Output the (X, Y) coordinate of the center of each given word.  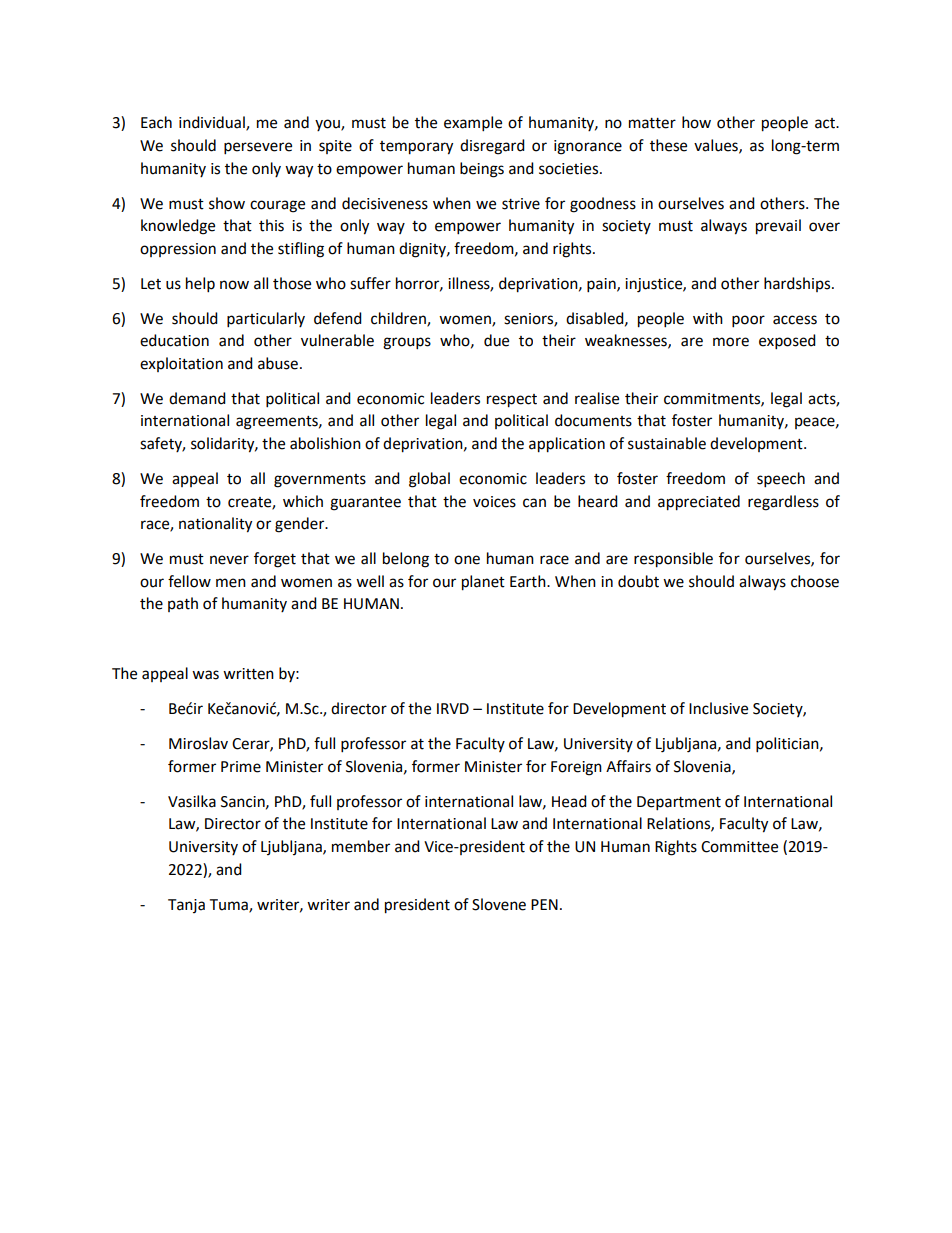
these (668, 145)
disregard (492, 147)
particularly (266, 320)
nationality (215, 525)
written (248, 674)
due (496, 340)
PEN (544, 904)
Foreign (576, 768)
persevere (258, 148)
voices (494, 502)
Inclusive (718, 708)
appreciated (699, 503)
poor (748, 321)
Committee (739, 847)
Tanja (186, 906)
